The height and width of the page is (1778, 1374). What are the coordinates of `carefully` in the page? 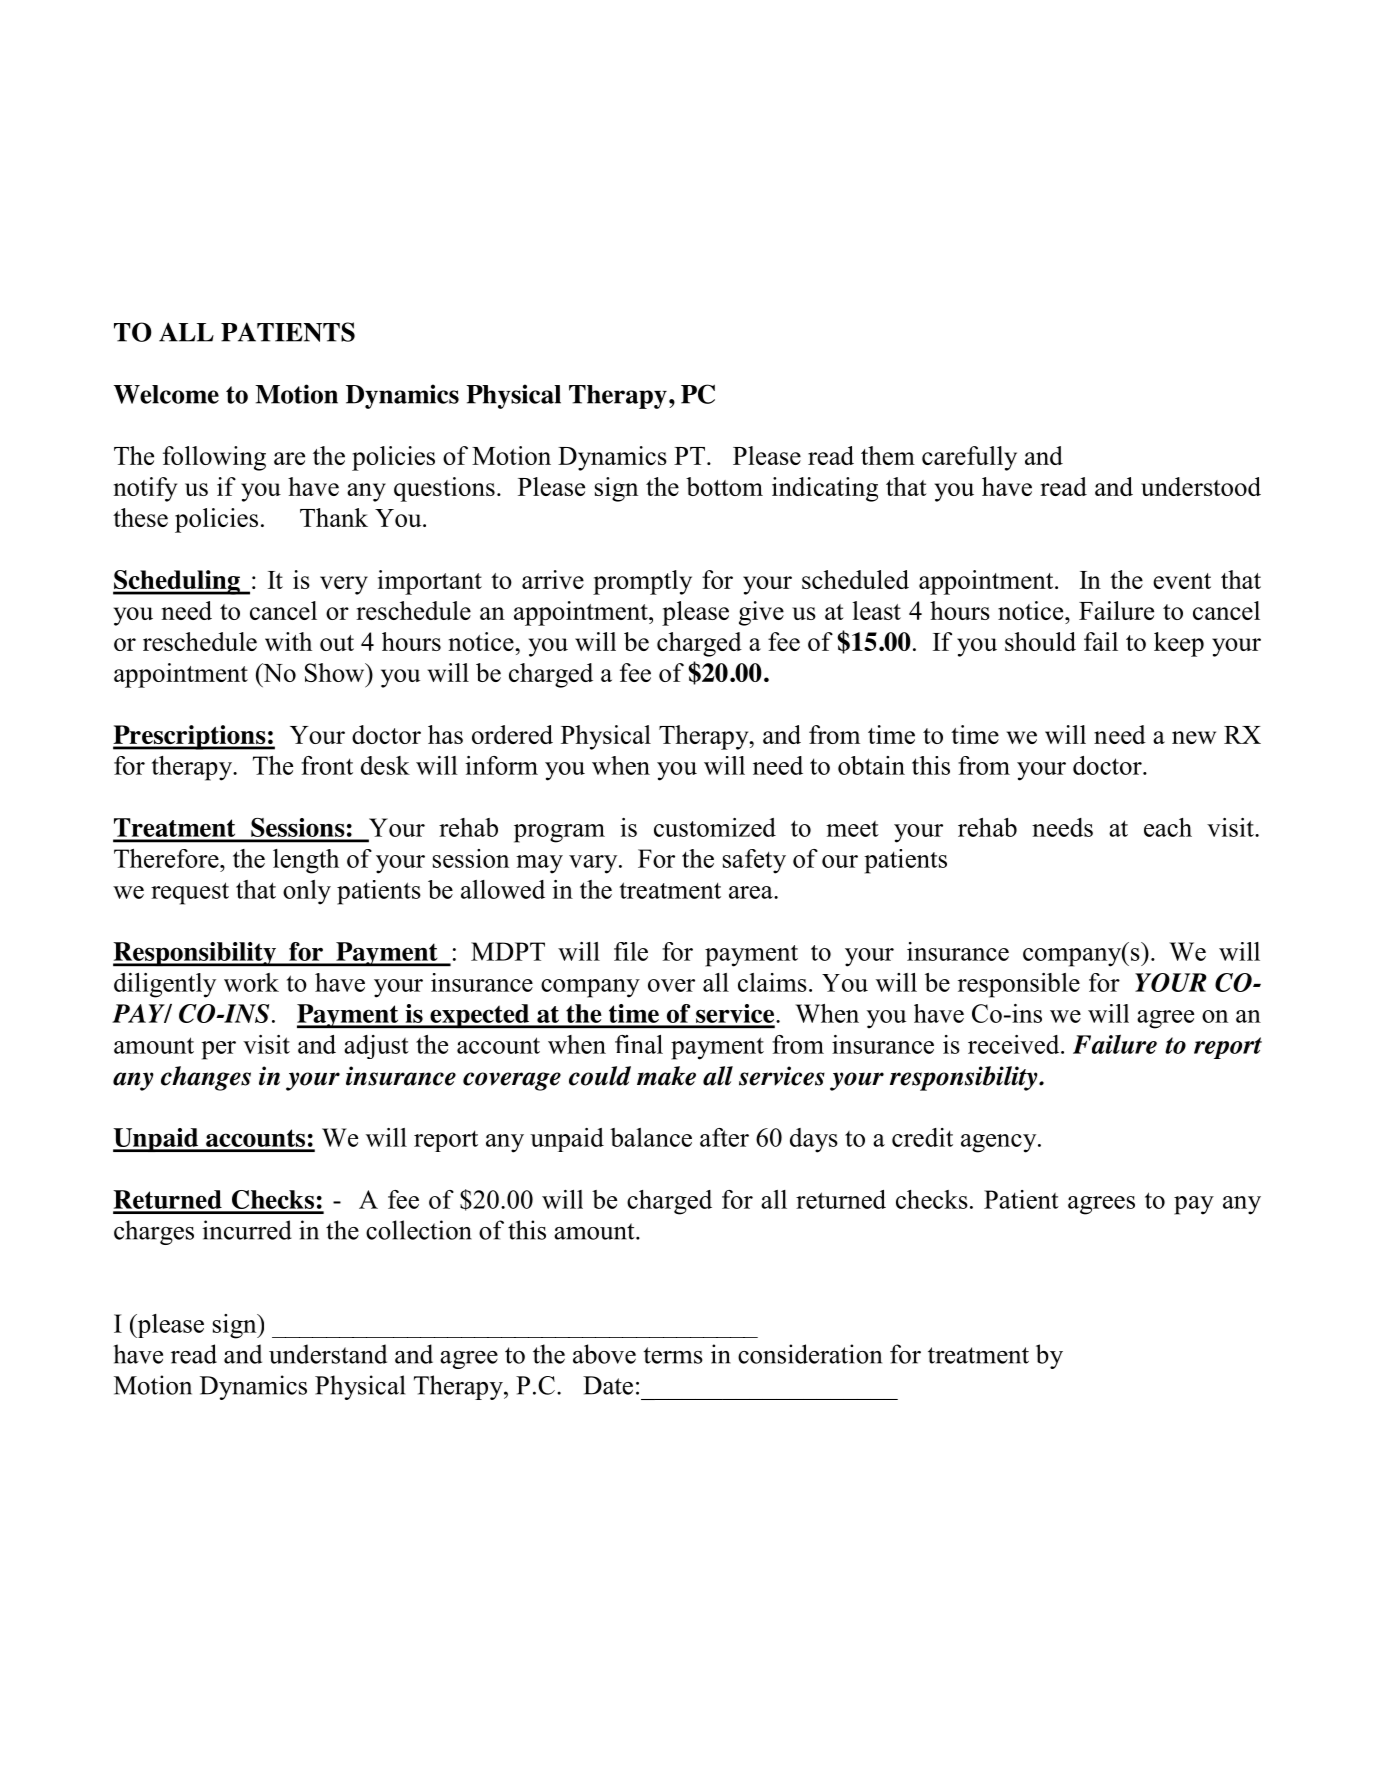 It's located at (969, 458).
